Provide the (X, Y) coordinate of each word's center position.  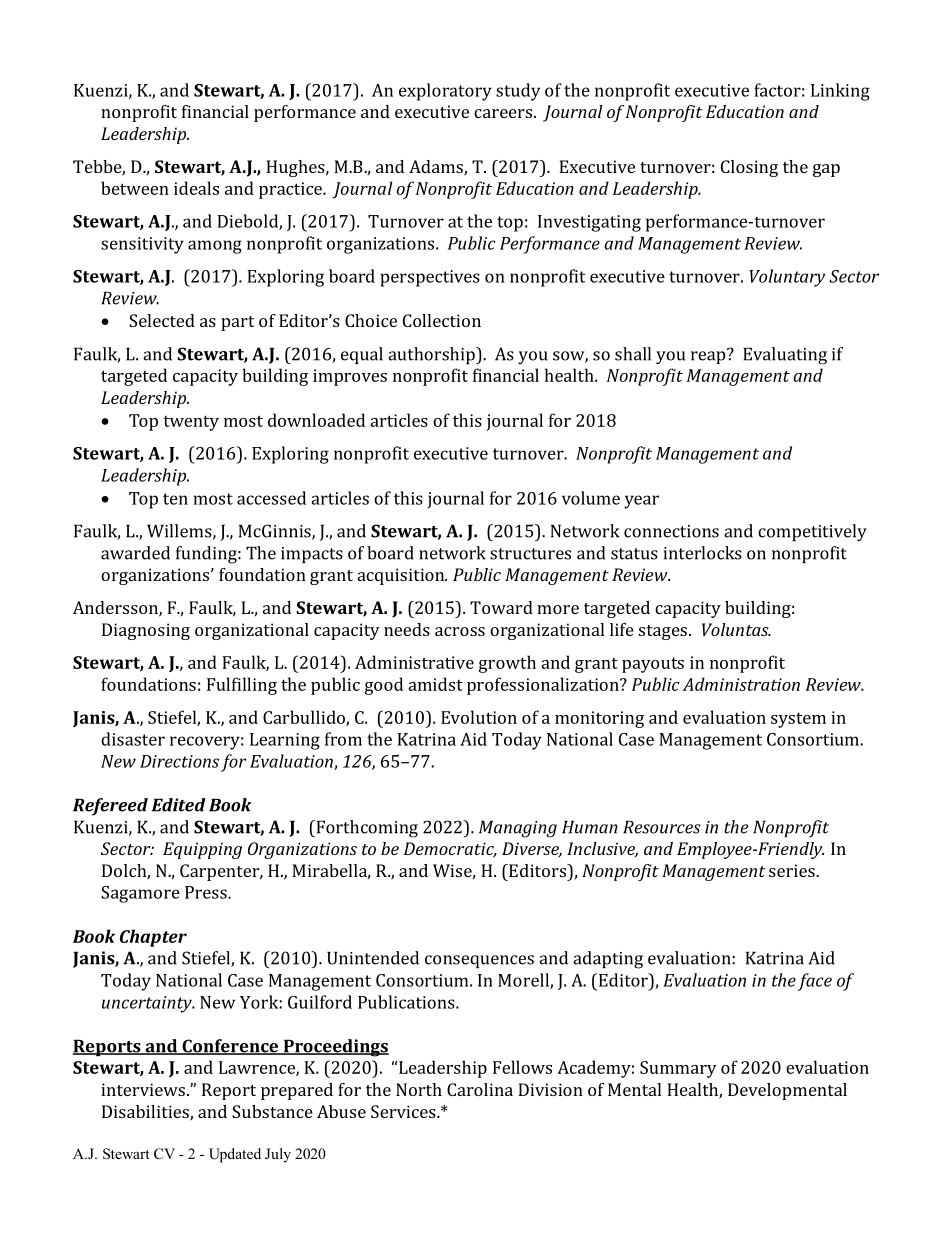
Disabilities (146, 1113)
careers (503, 113)
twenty (191, 423)
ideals (196, 188)
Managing (518, 829)
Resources (662, 827)
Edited (178, 805)
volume (591, 498)
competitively (812, 533)
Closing (749, 168)
